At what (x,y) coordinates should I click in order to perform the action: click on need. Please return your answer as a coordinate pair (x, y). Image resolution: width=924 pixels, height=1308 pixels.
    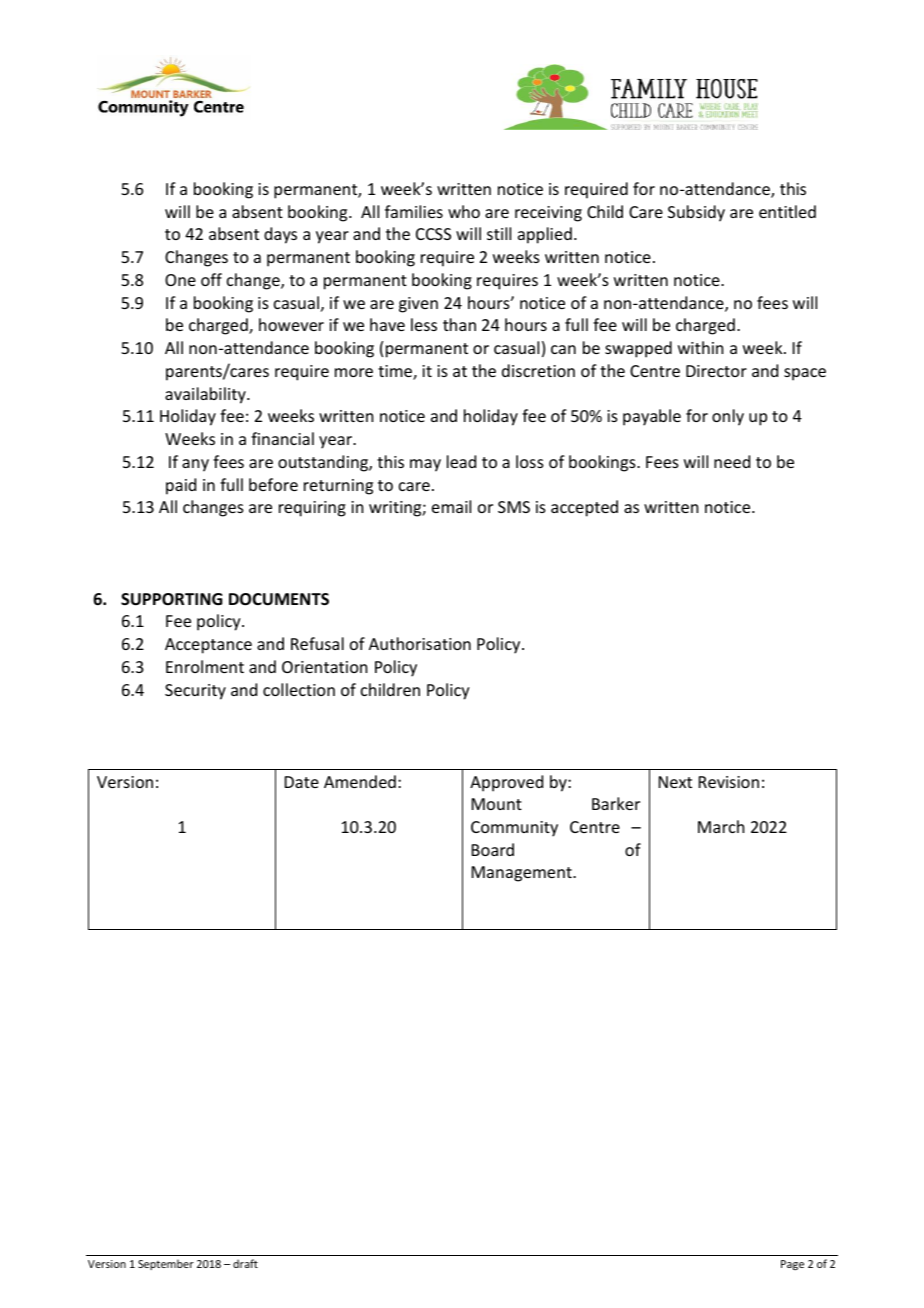
    Looking at the image, I should click on (732, 461).
